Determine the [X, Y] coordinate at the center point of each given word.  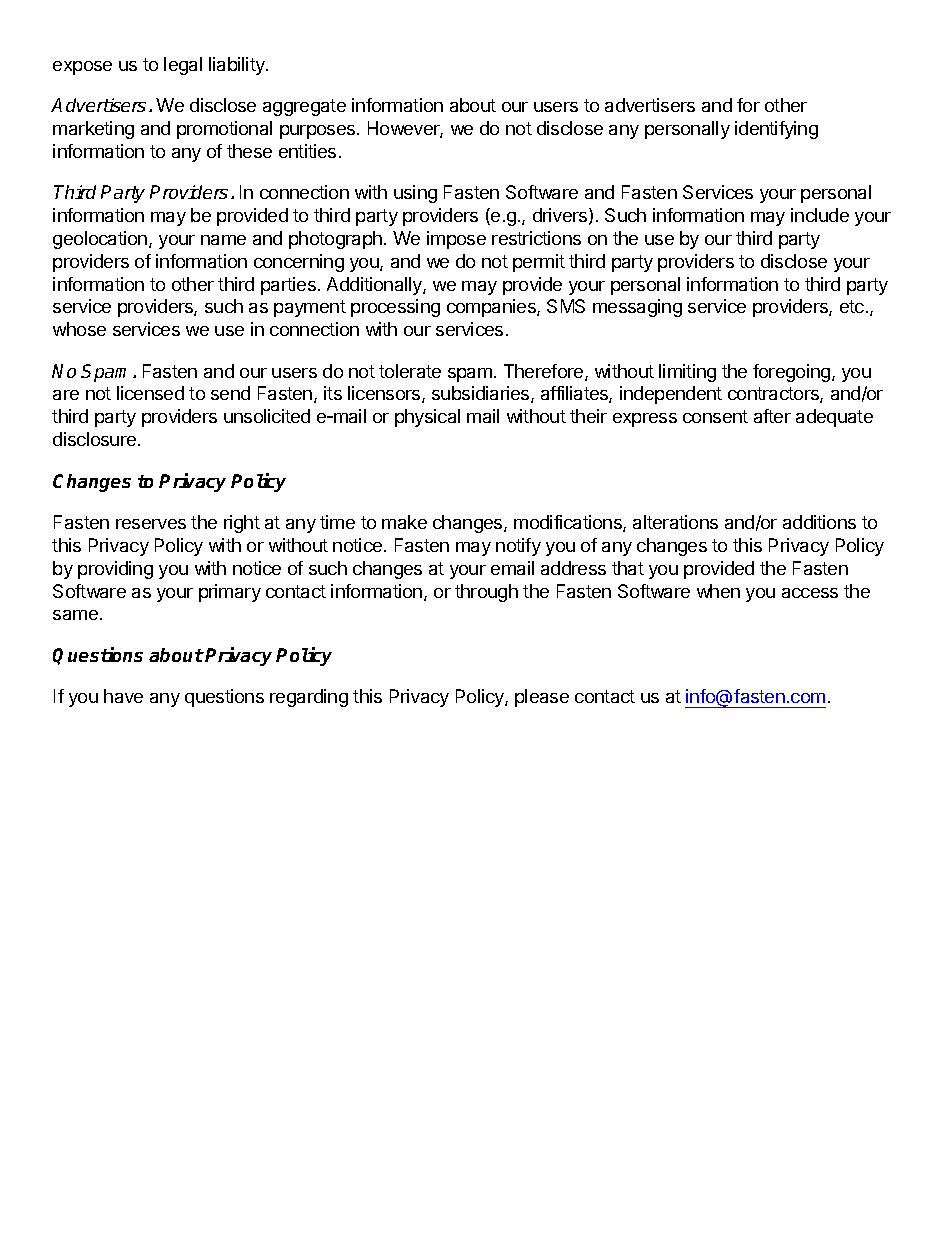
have [123, 696]
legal [183, 66]
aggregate [304, 107]
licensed [150, 393]
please [542, 698]
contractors [774, 395]
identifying [776, 130]
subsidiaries [482, 394]
